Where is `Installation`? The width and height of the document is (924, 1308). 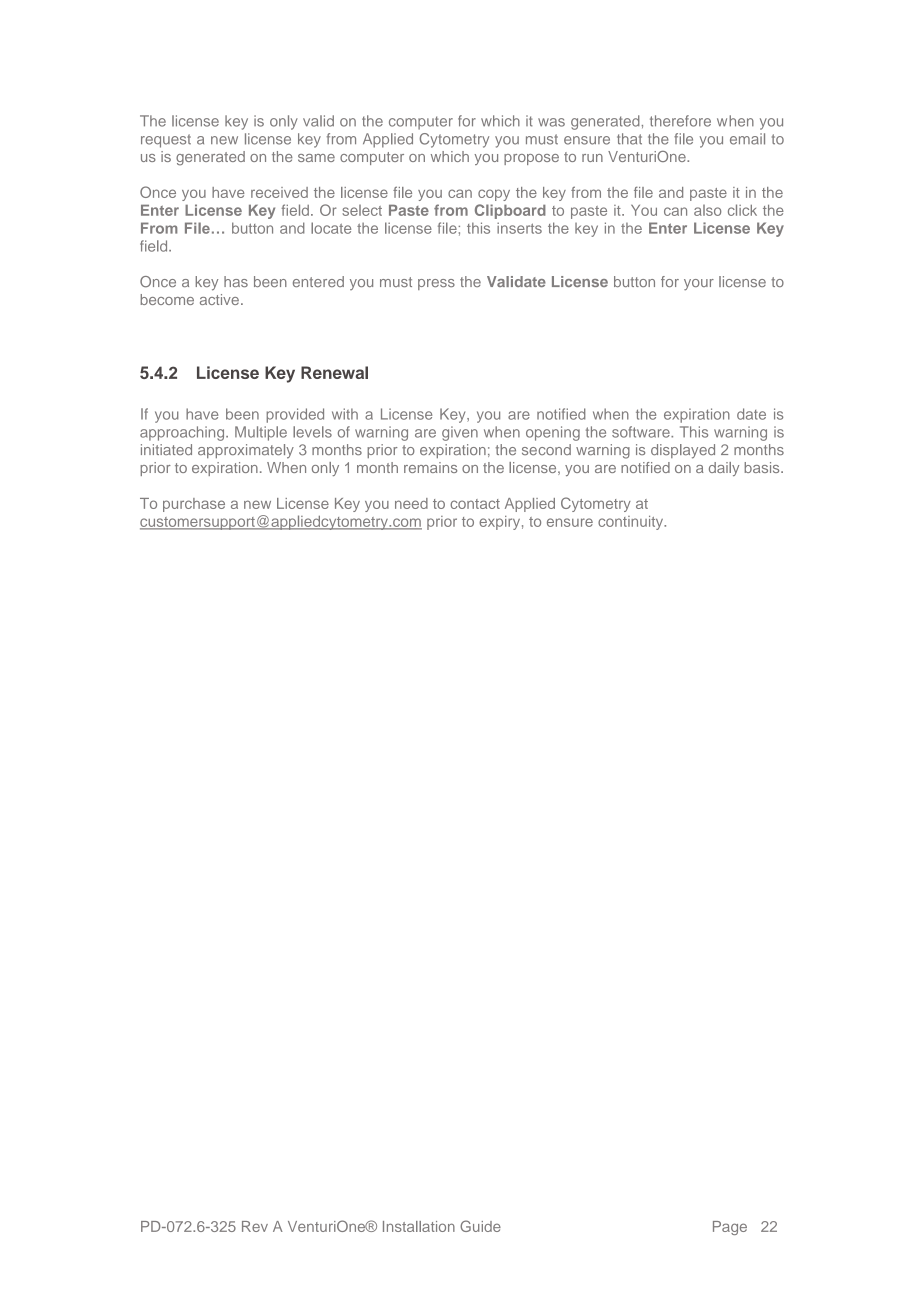 Installation is located at coordinates (419, 1226).
